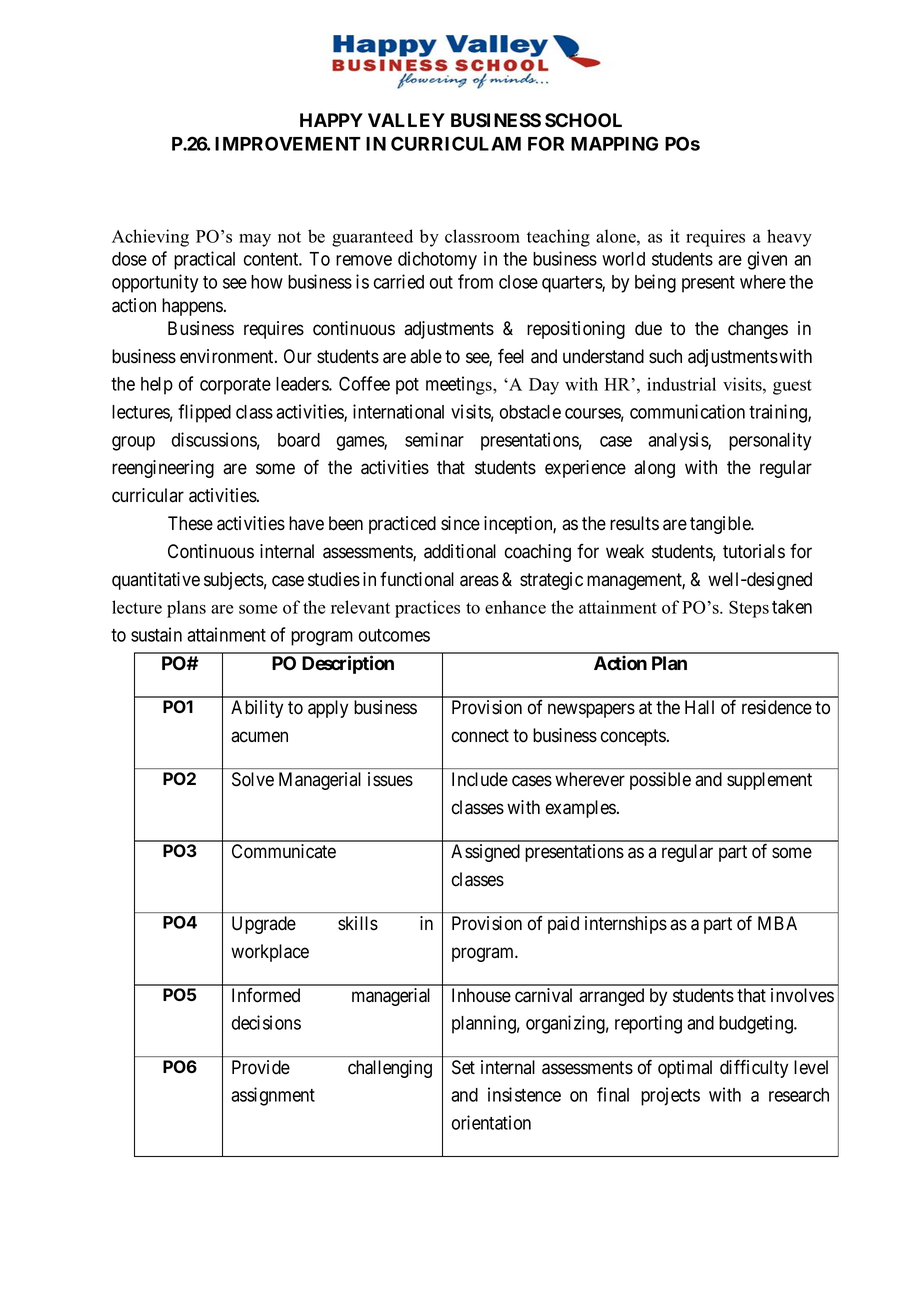 This document has height=1307, width=924. Describe the element at coordinates (288, 143) in the document. I see `IMPROVEMENT` at that location.
